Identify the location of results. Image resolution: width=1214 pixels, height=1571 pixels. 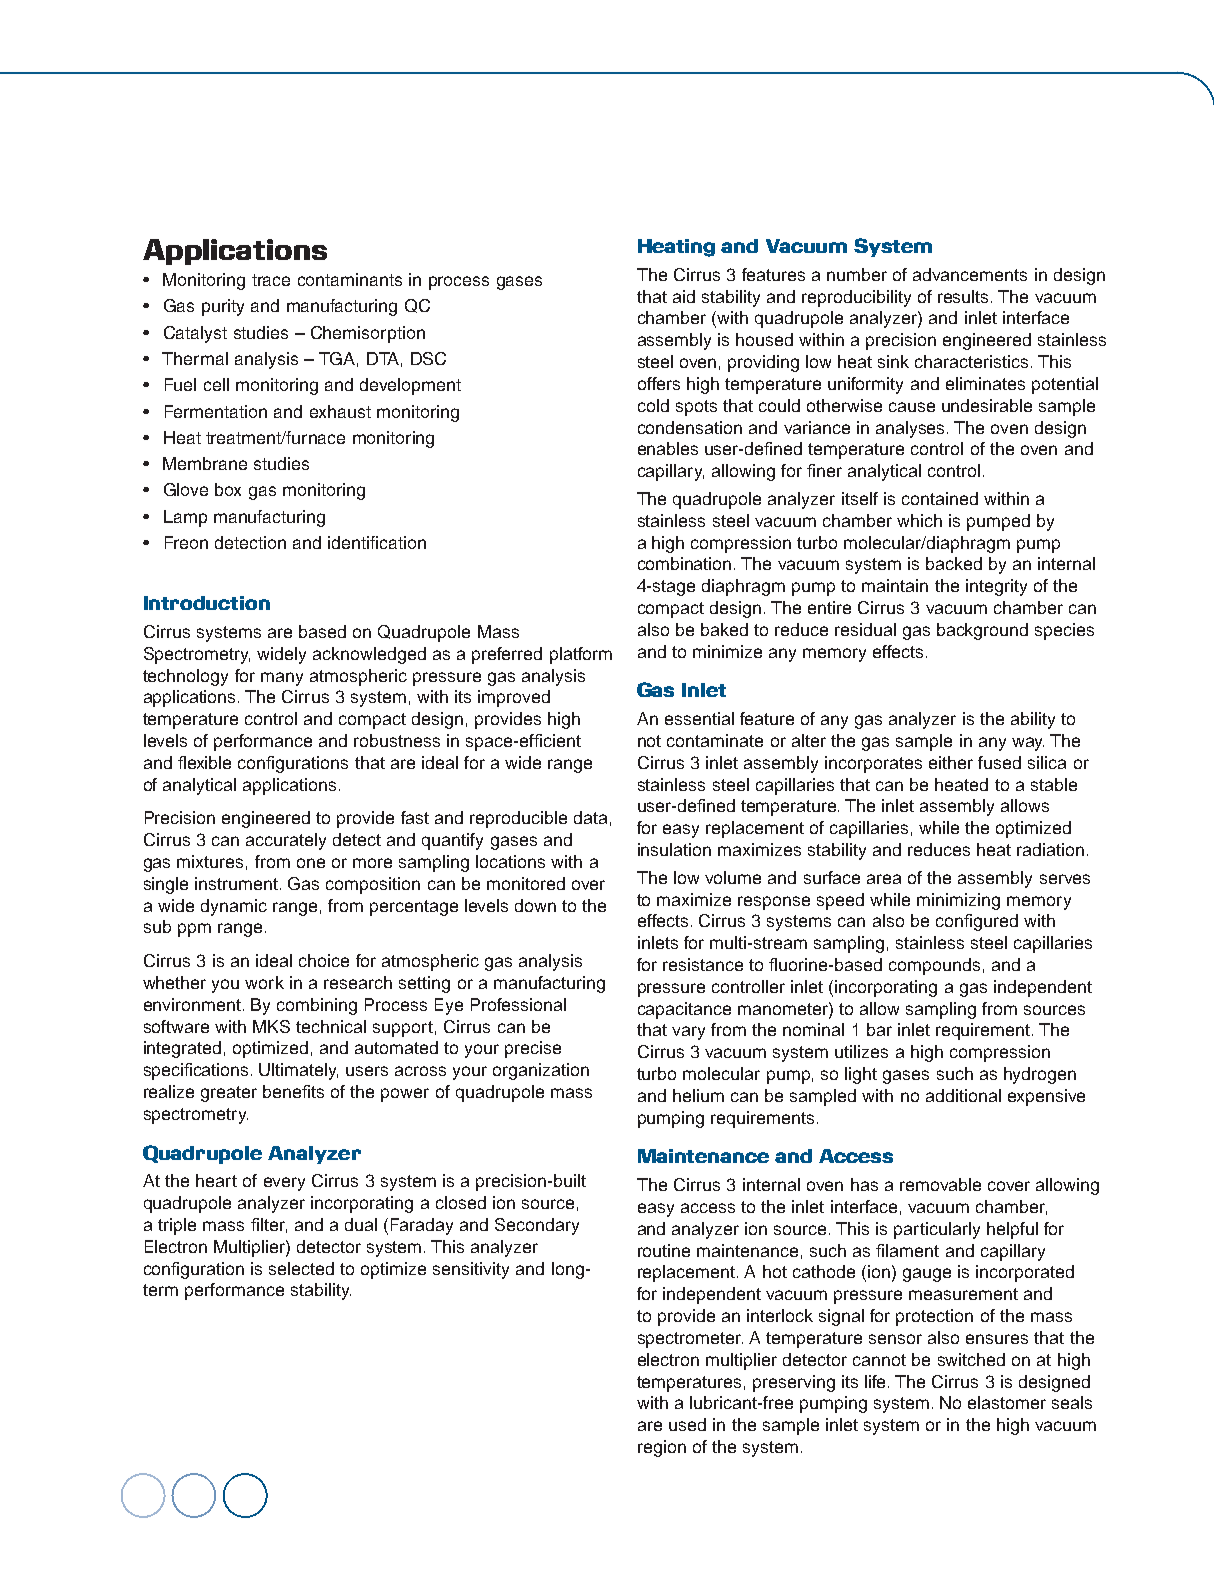
(965, 296).
